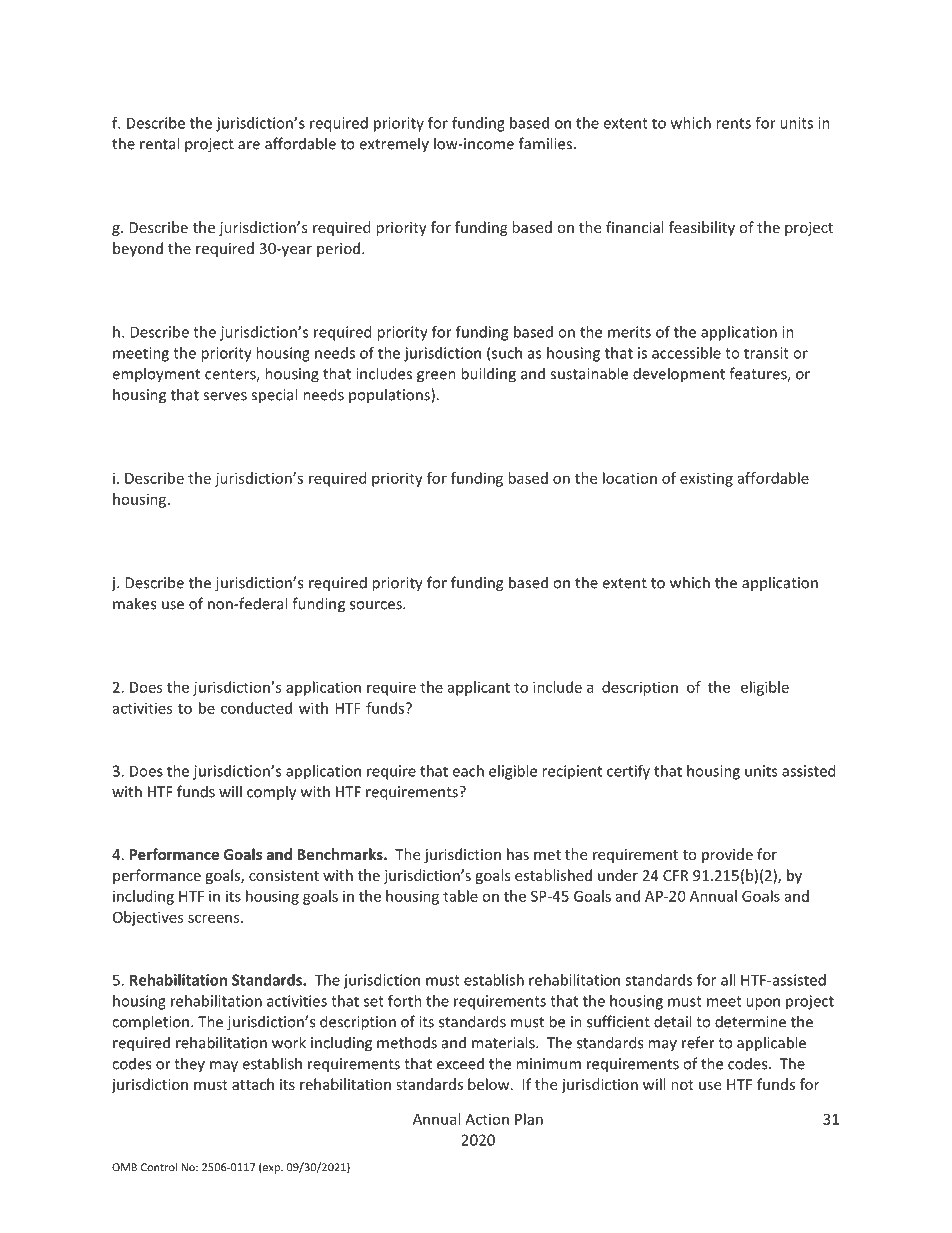 Image resolution: width=952 pixels, height=1233 pixels. I want to click on rental, so click(159, 143).
